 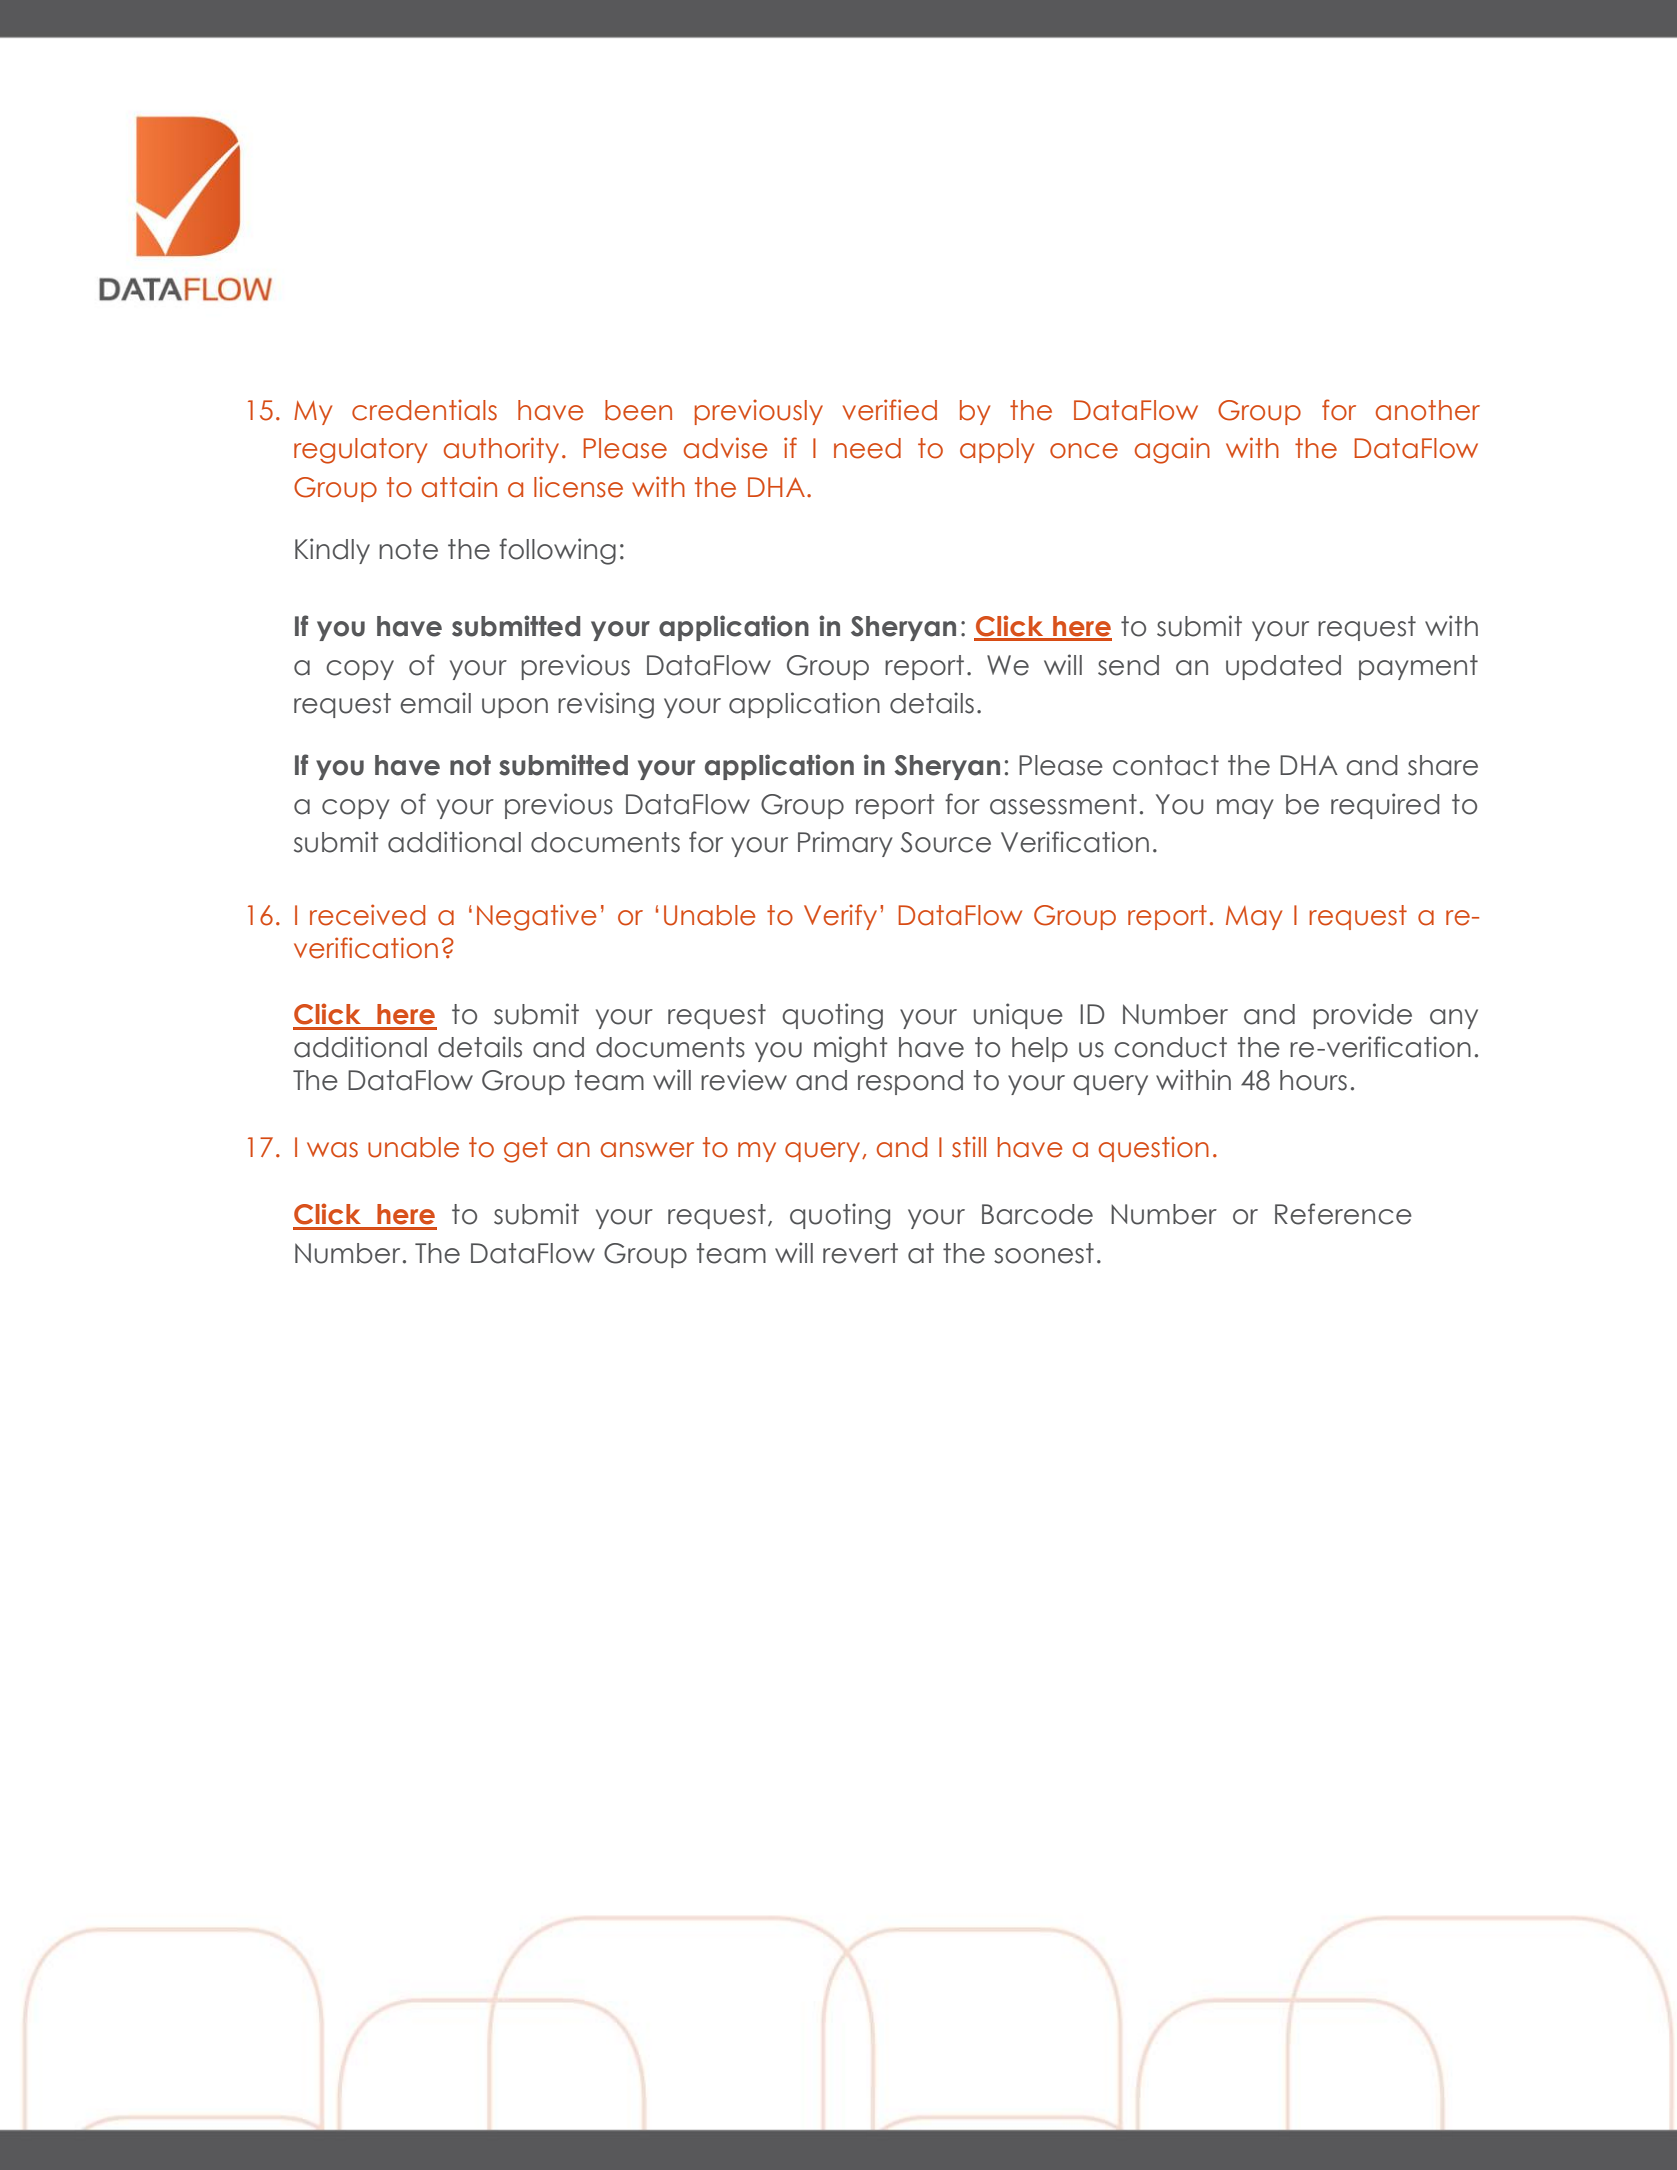 I want to click on Primary, so click(x=845, y=844).
